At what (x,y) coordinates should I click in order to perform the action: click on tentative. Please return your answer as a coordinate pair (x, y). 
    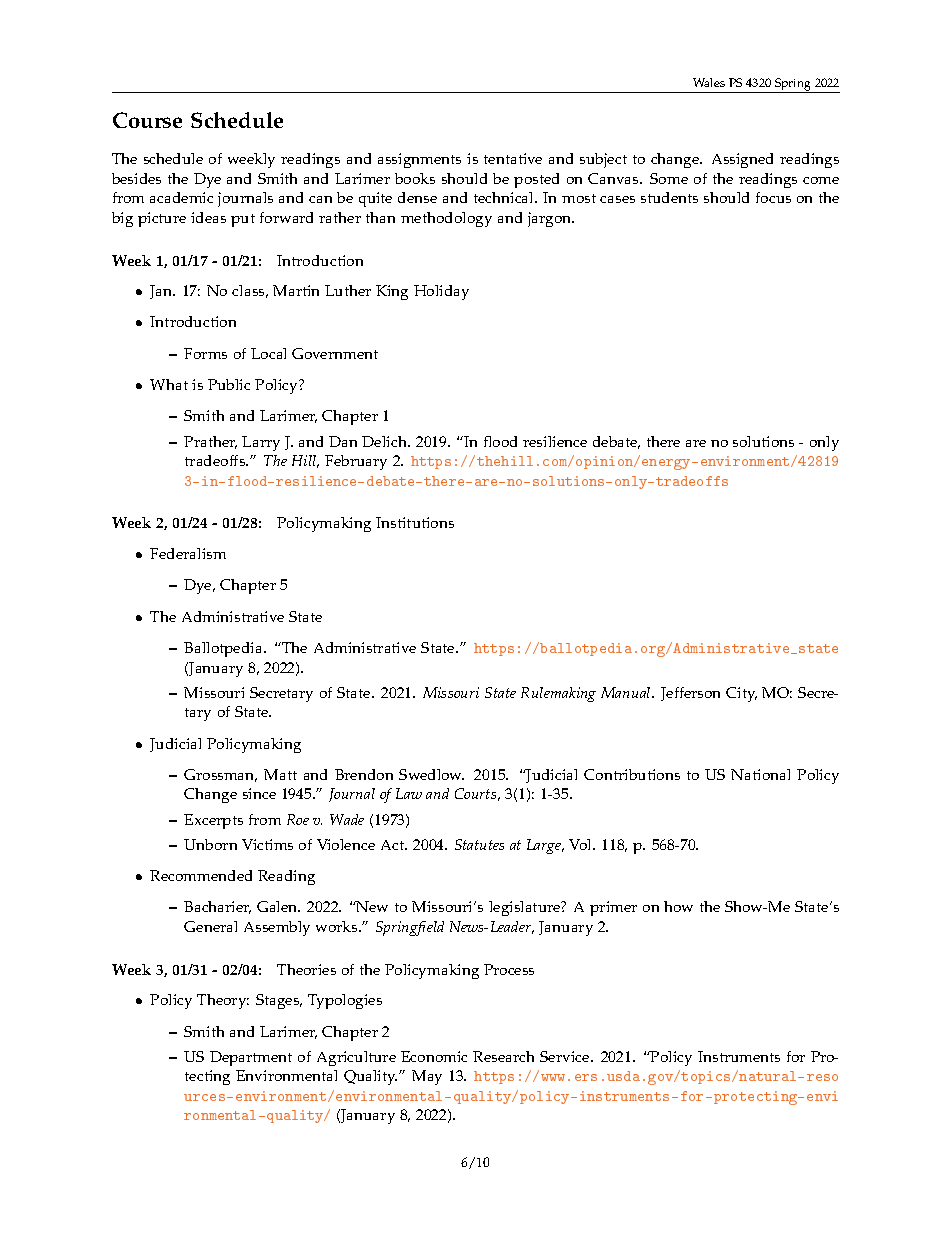
    Looking at the image, I should click on (513, 158).
